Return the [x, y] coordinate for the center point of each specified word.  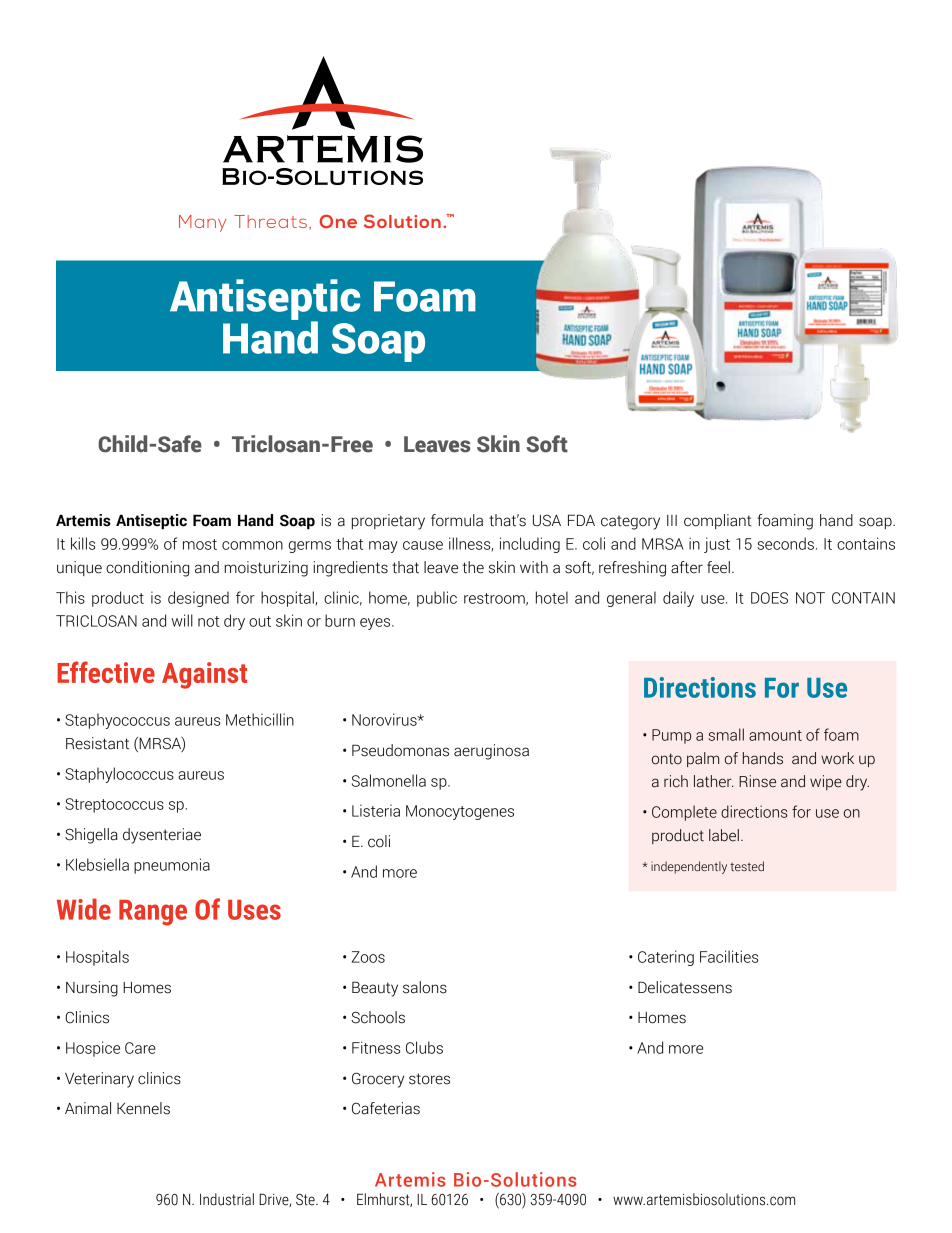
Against [204, 675]
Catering [666, 958]
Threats [270, 221]
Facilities [729, 956]
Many [202, 223]
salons [425, 987]
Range [153, 913]
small [726, 734]
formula [457, 520]
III [672, 520]
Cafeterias [386, 1108]
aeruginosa [491, 752]
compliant [718, 521]
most [200, 544]
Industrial [227, 1199]
